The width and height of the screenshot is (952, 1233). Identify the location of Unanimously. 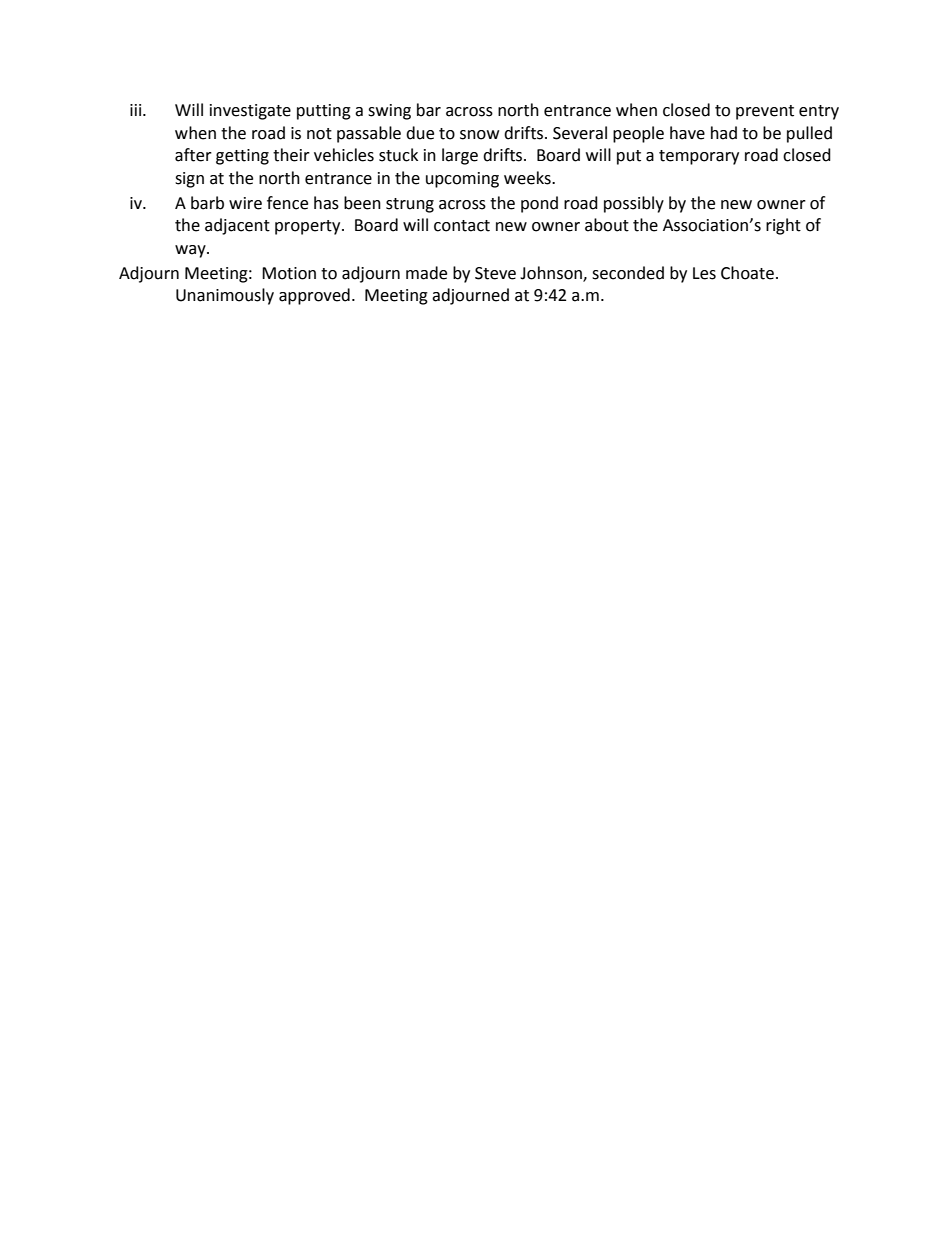
(225, 296).
